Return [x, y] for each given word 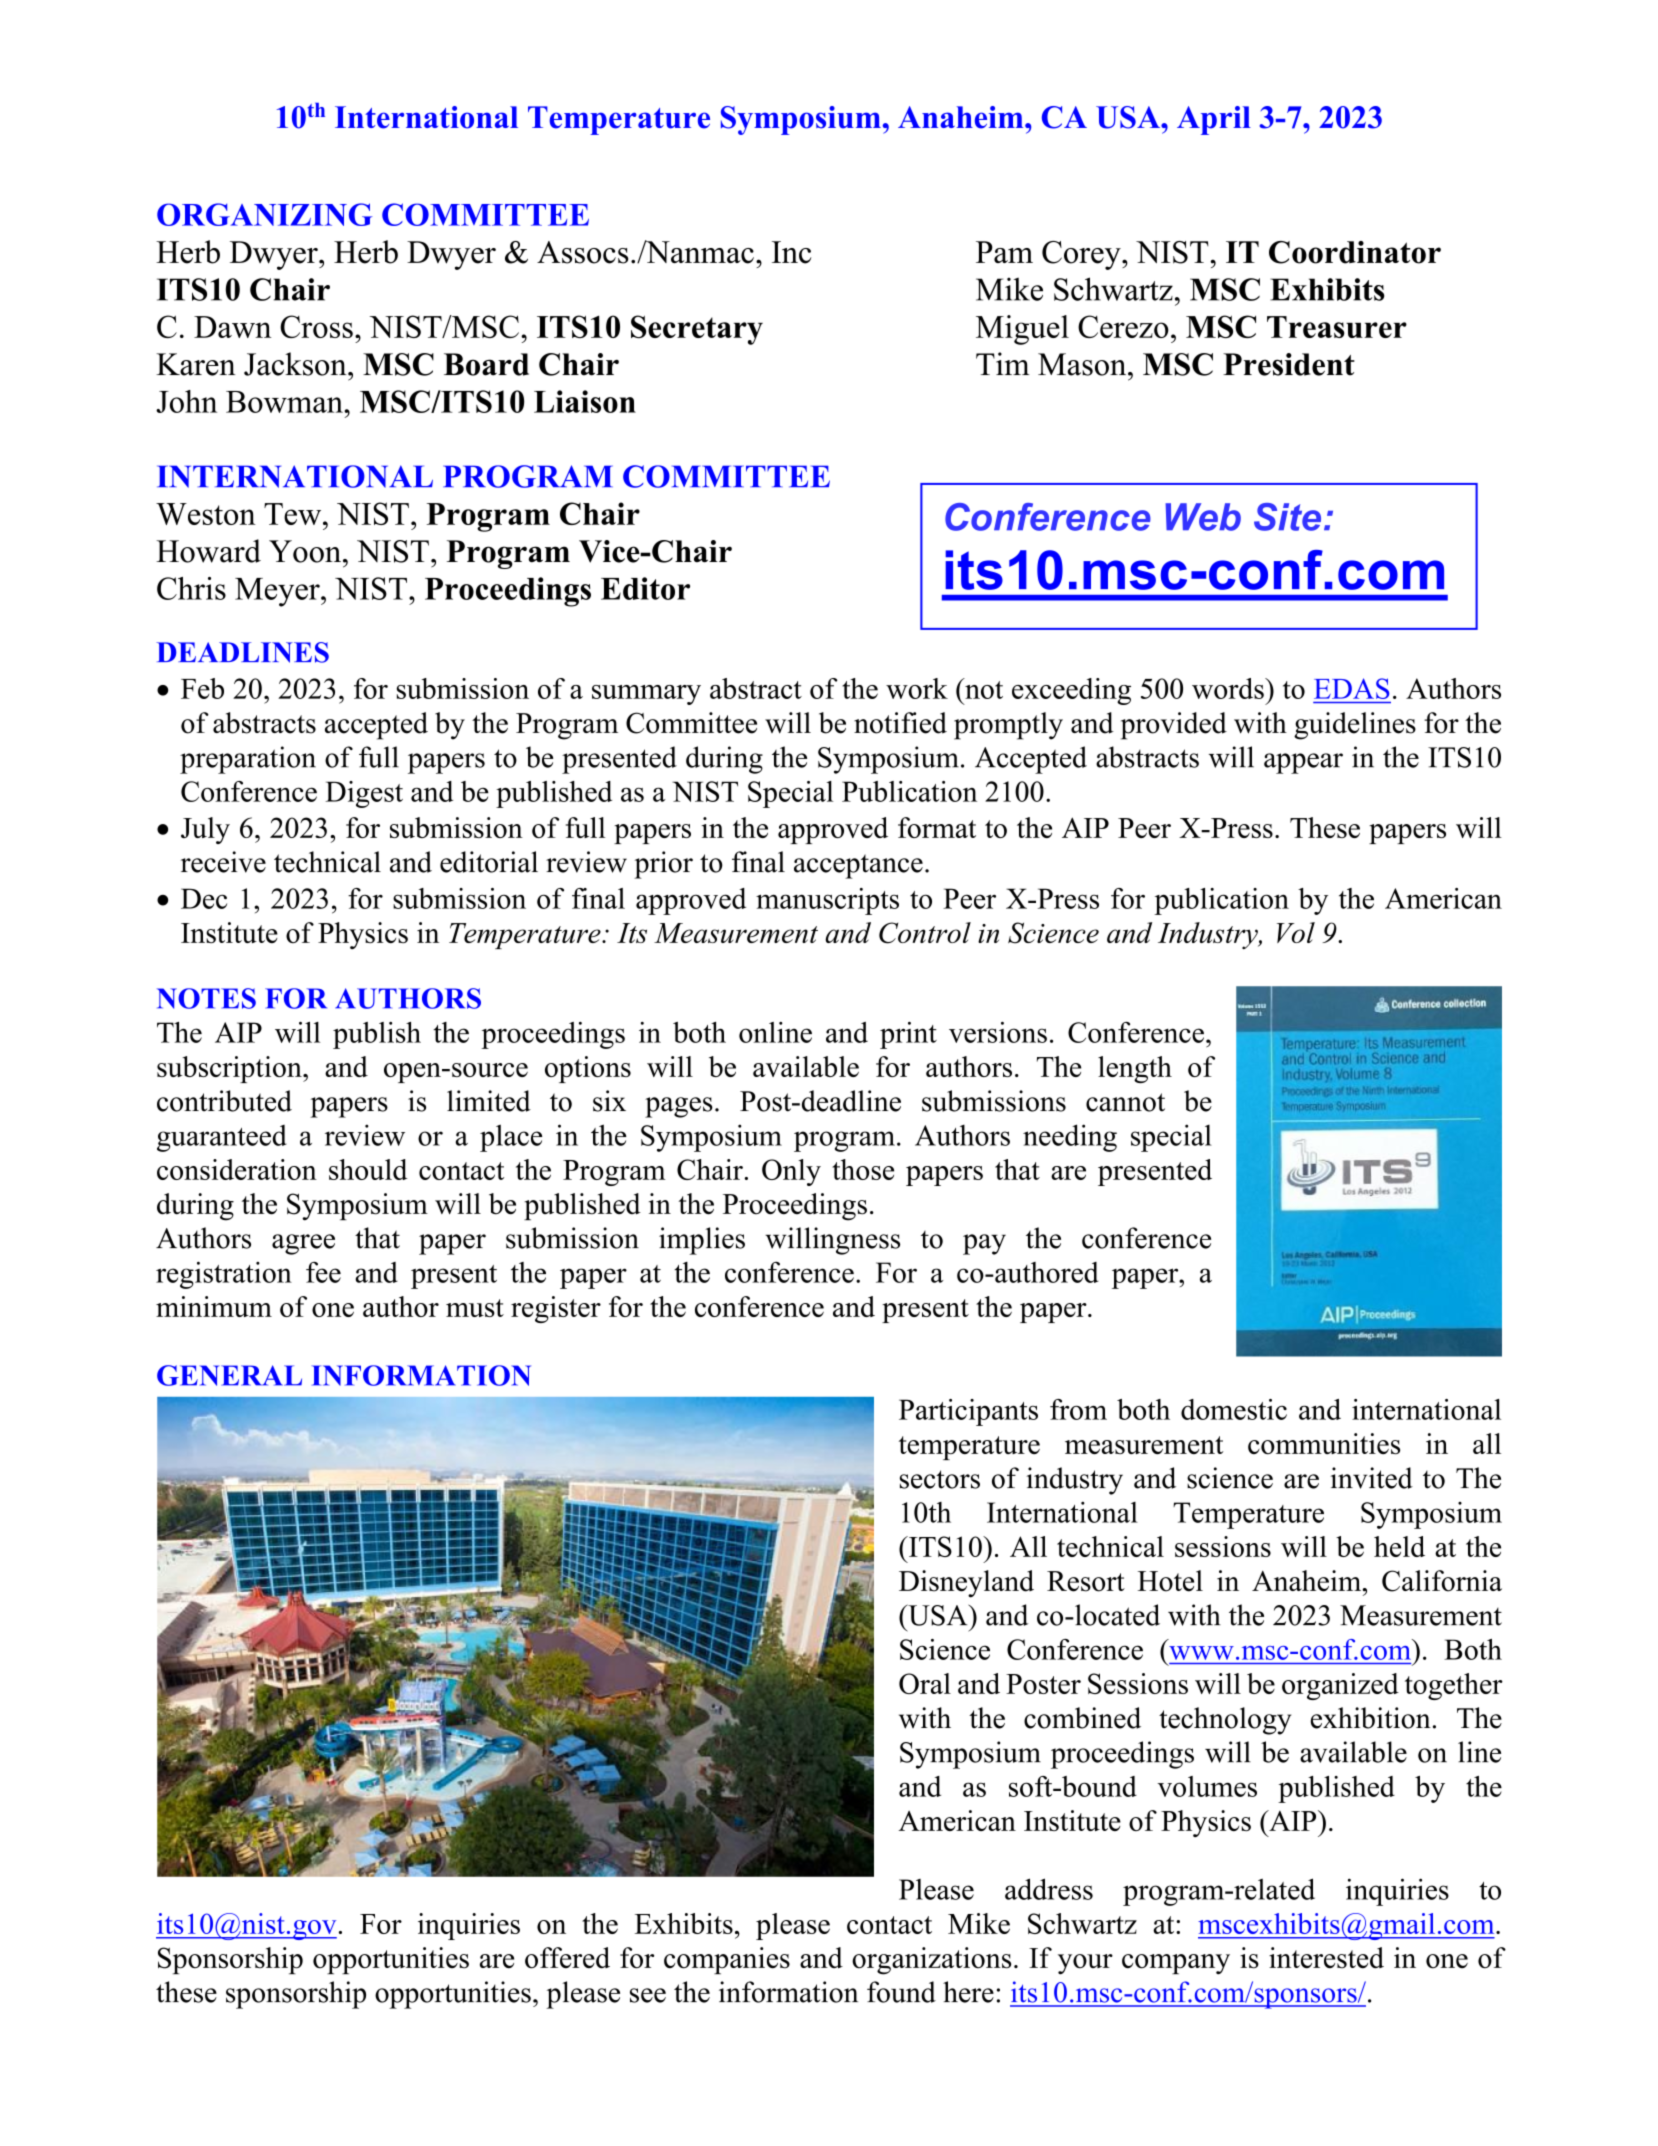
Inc [791, 252]
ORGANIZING [264, 214]
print [908, 1035]
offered [567, 1958]
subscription [230, 1069]
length [1135, 1069]
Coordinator [1355, 252]
